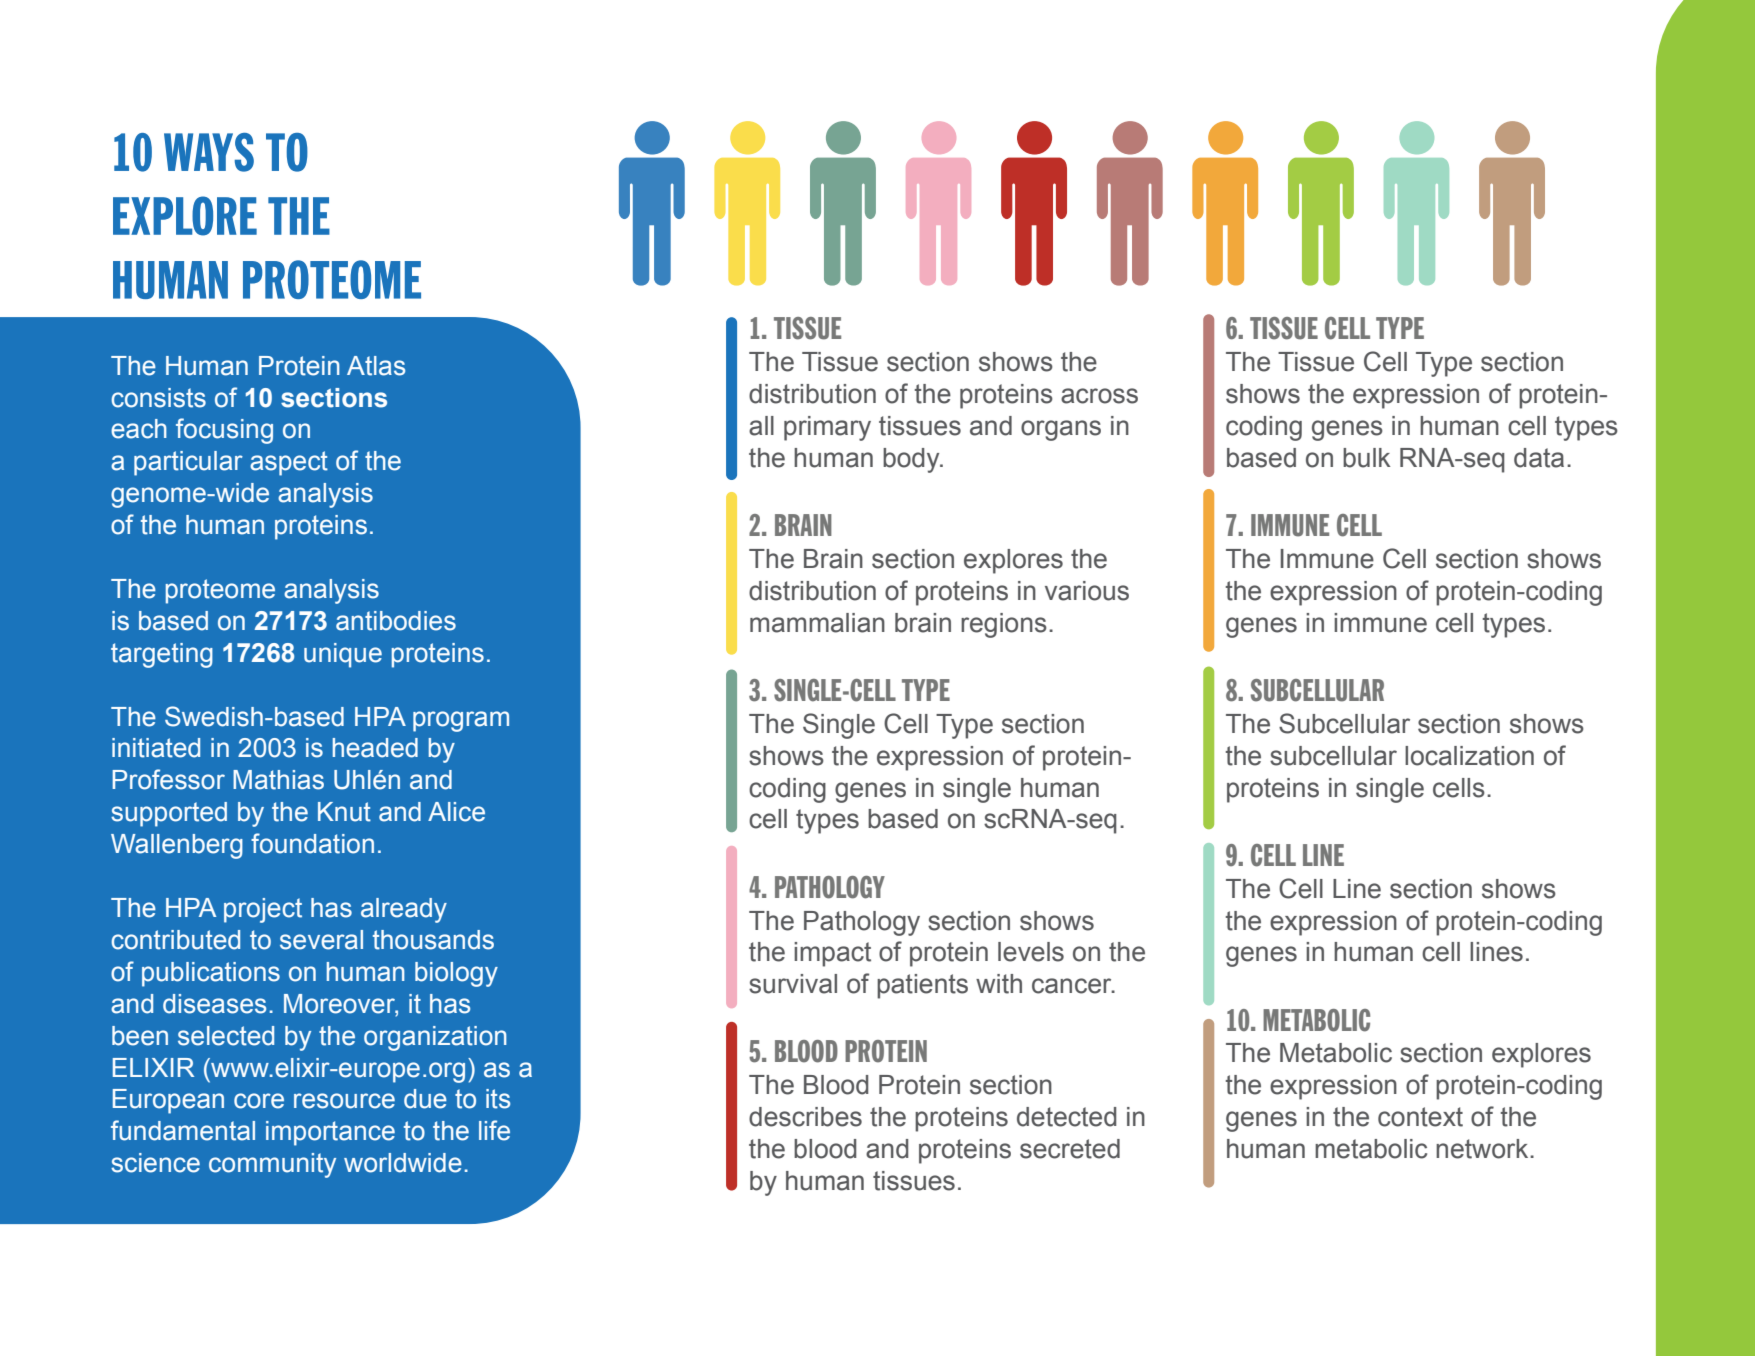 The height and width of the document is (1356, 1755). I want to click on organs, so click(1061, 430).
